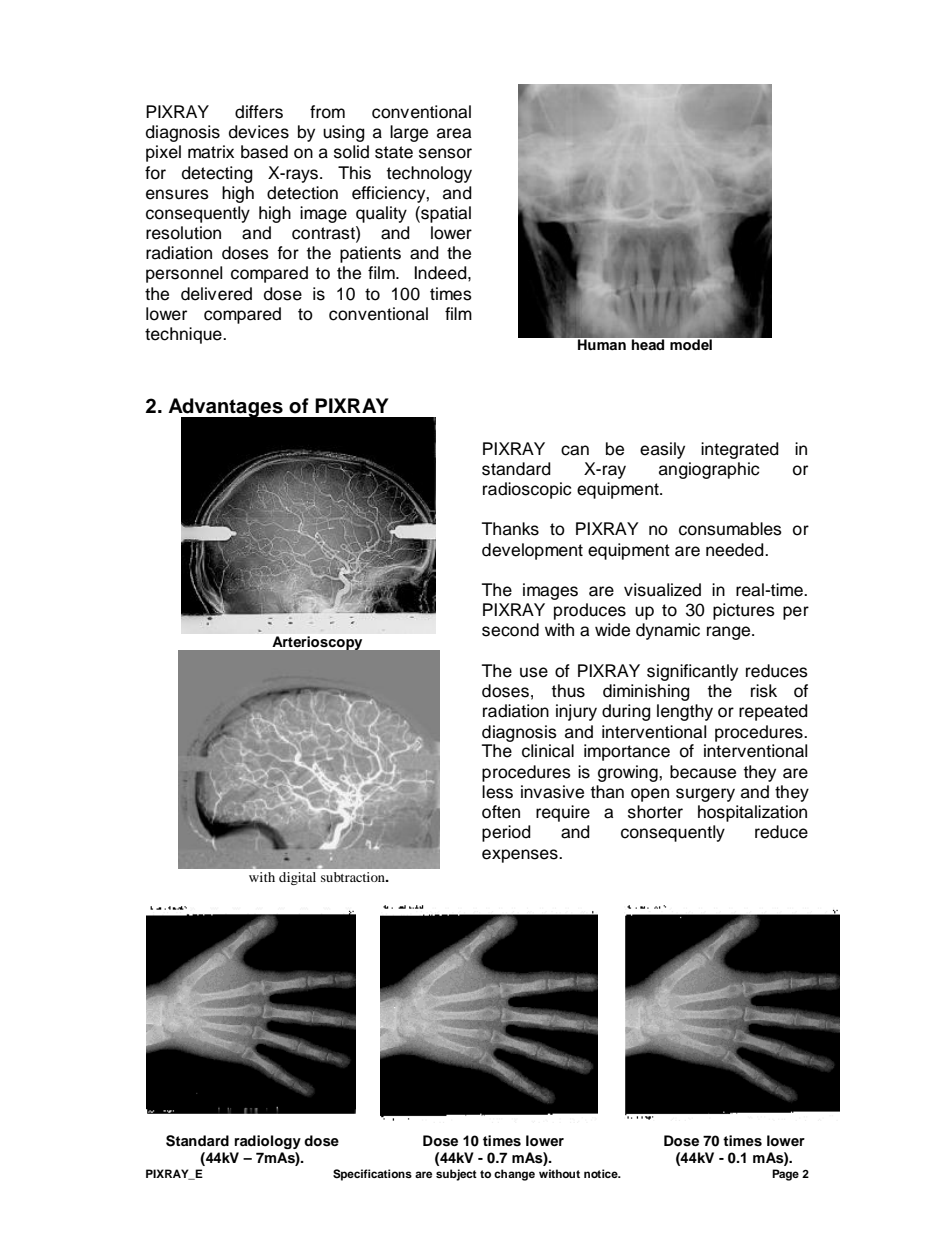  What do you see at coordinates (740, 450) in the screenshot?
I see `integrated` at bounding box center [740, 450].
